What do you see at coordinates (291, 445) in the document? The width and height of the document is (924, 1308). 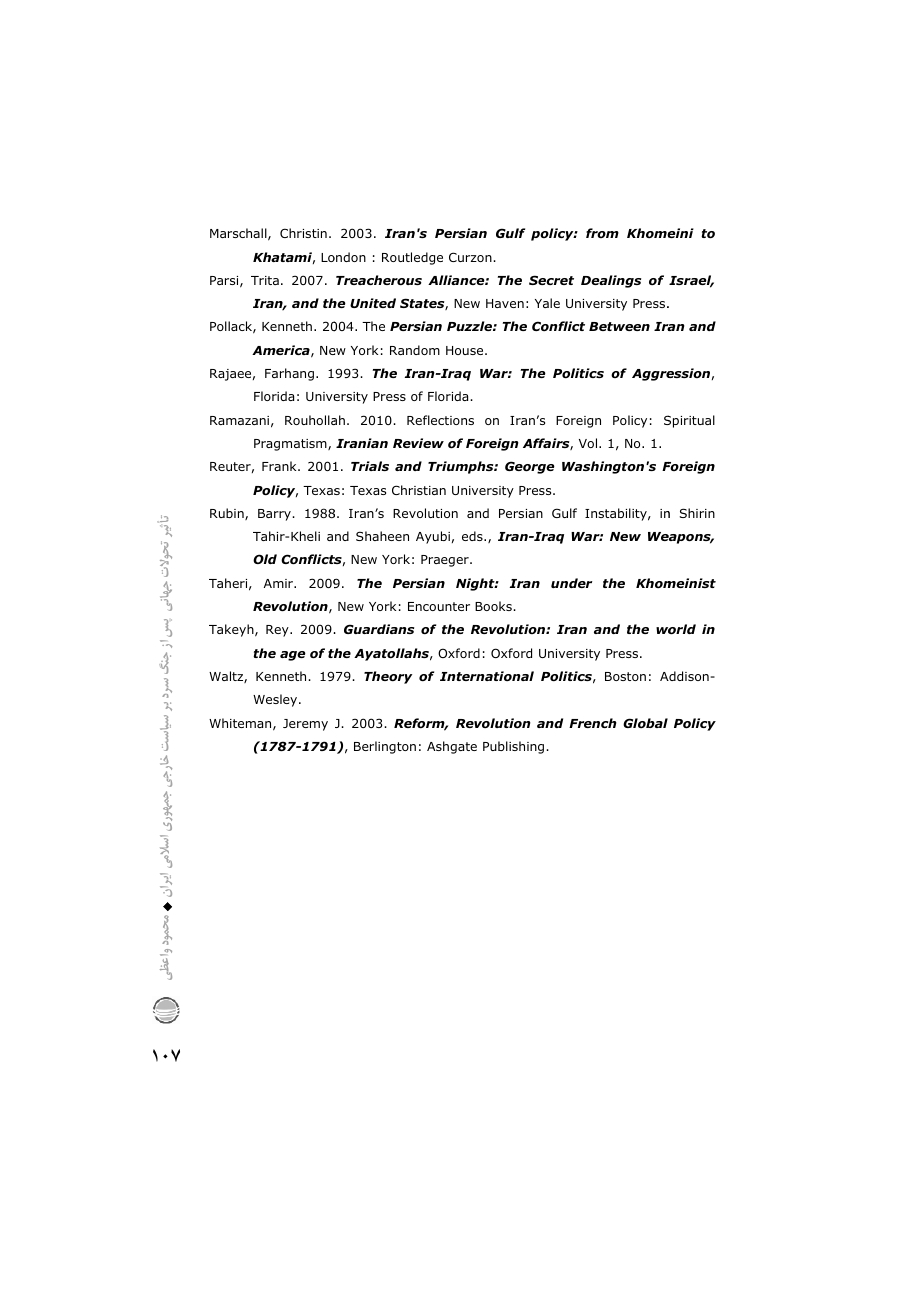 I see `Pragmatism` at bounding box center [291, 445].
